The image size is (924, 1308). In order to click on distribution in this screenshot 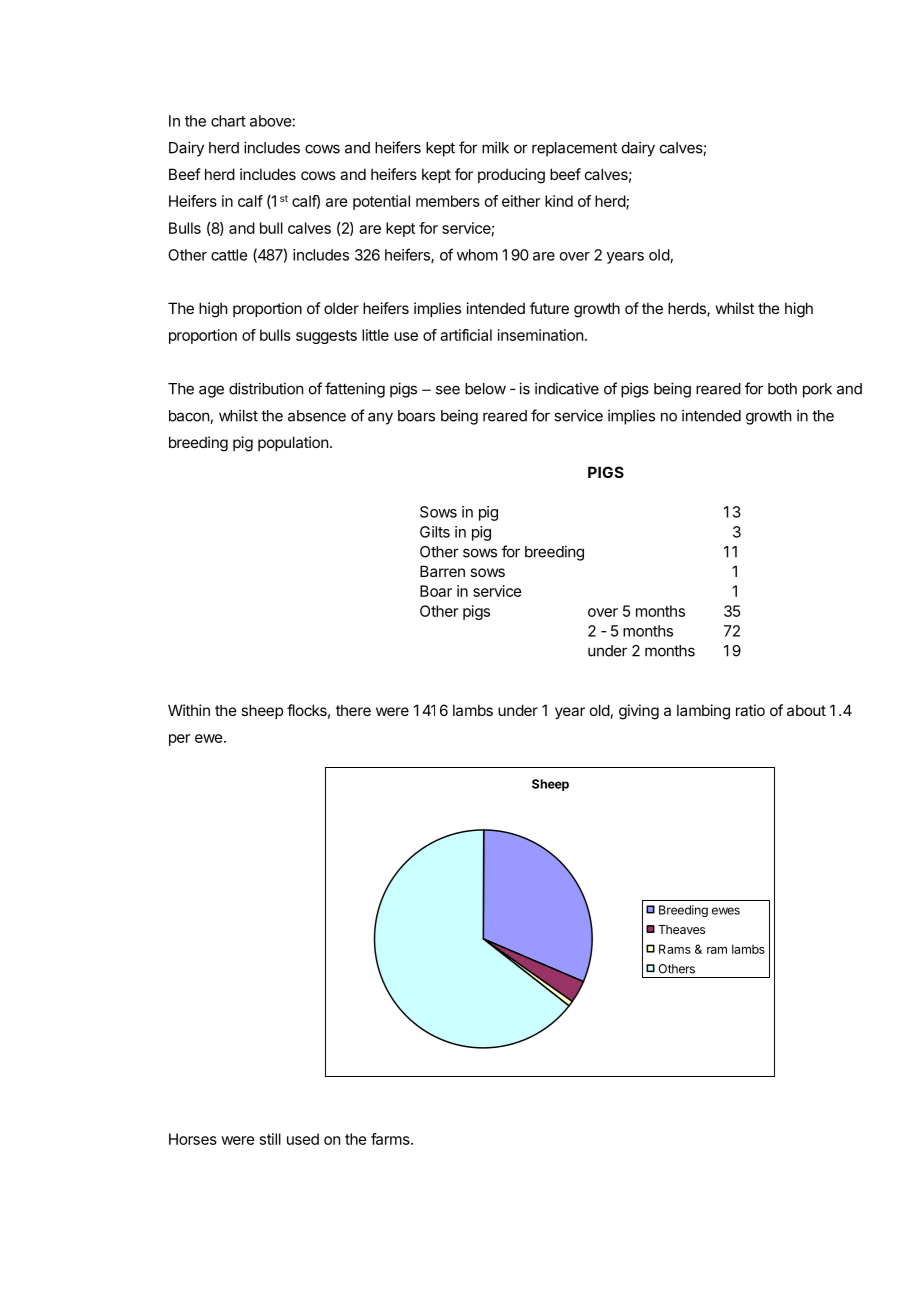, I will do `click(266, 388)`.
